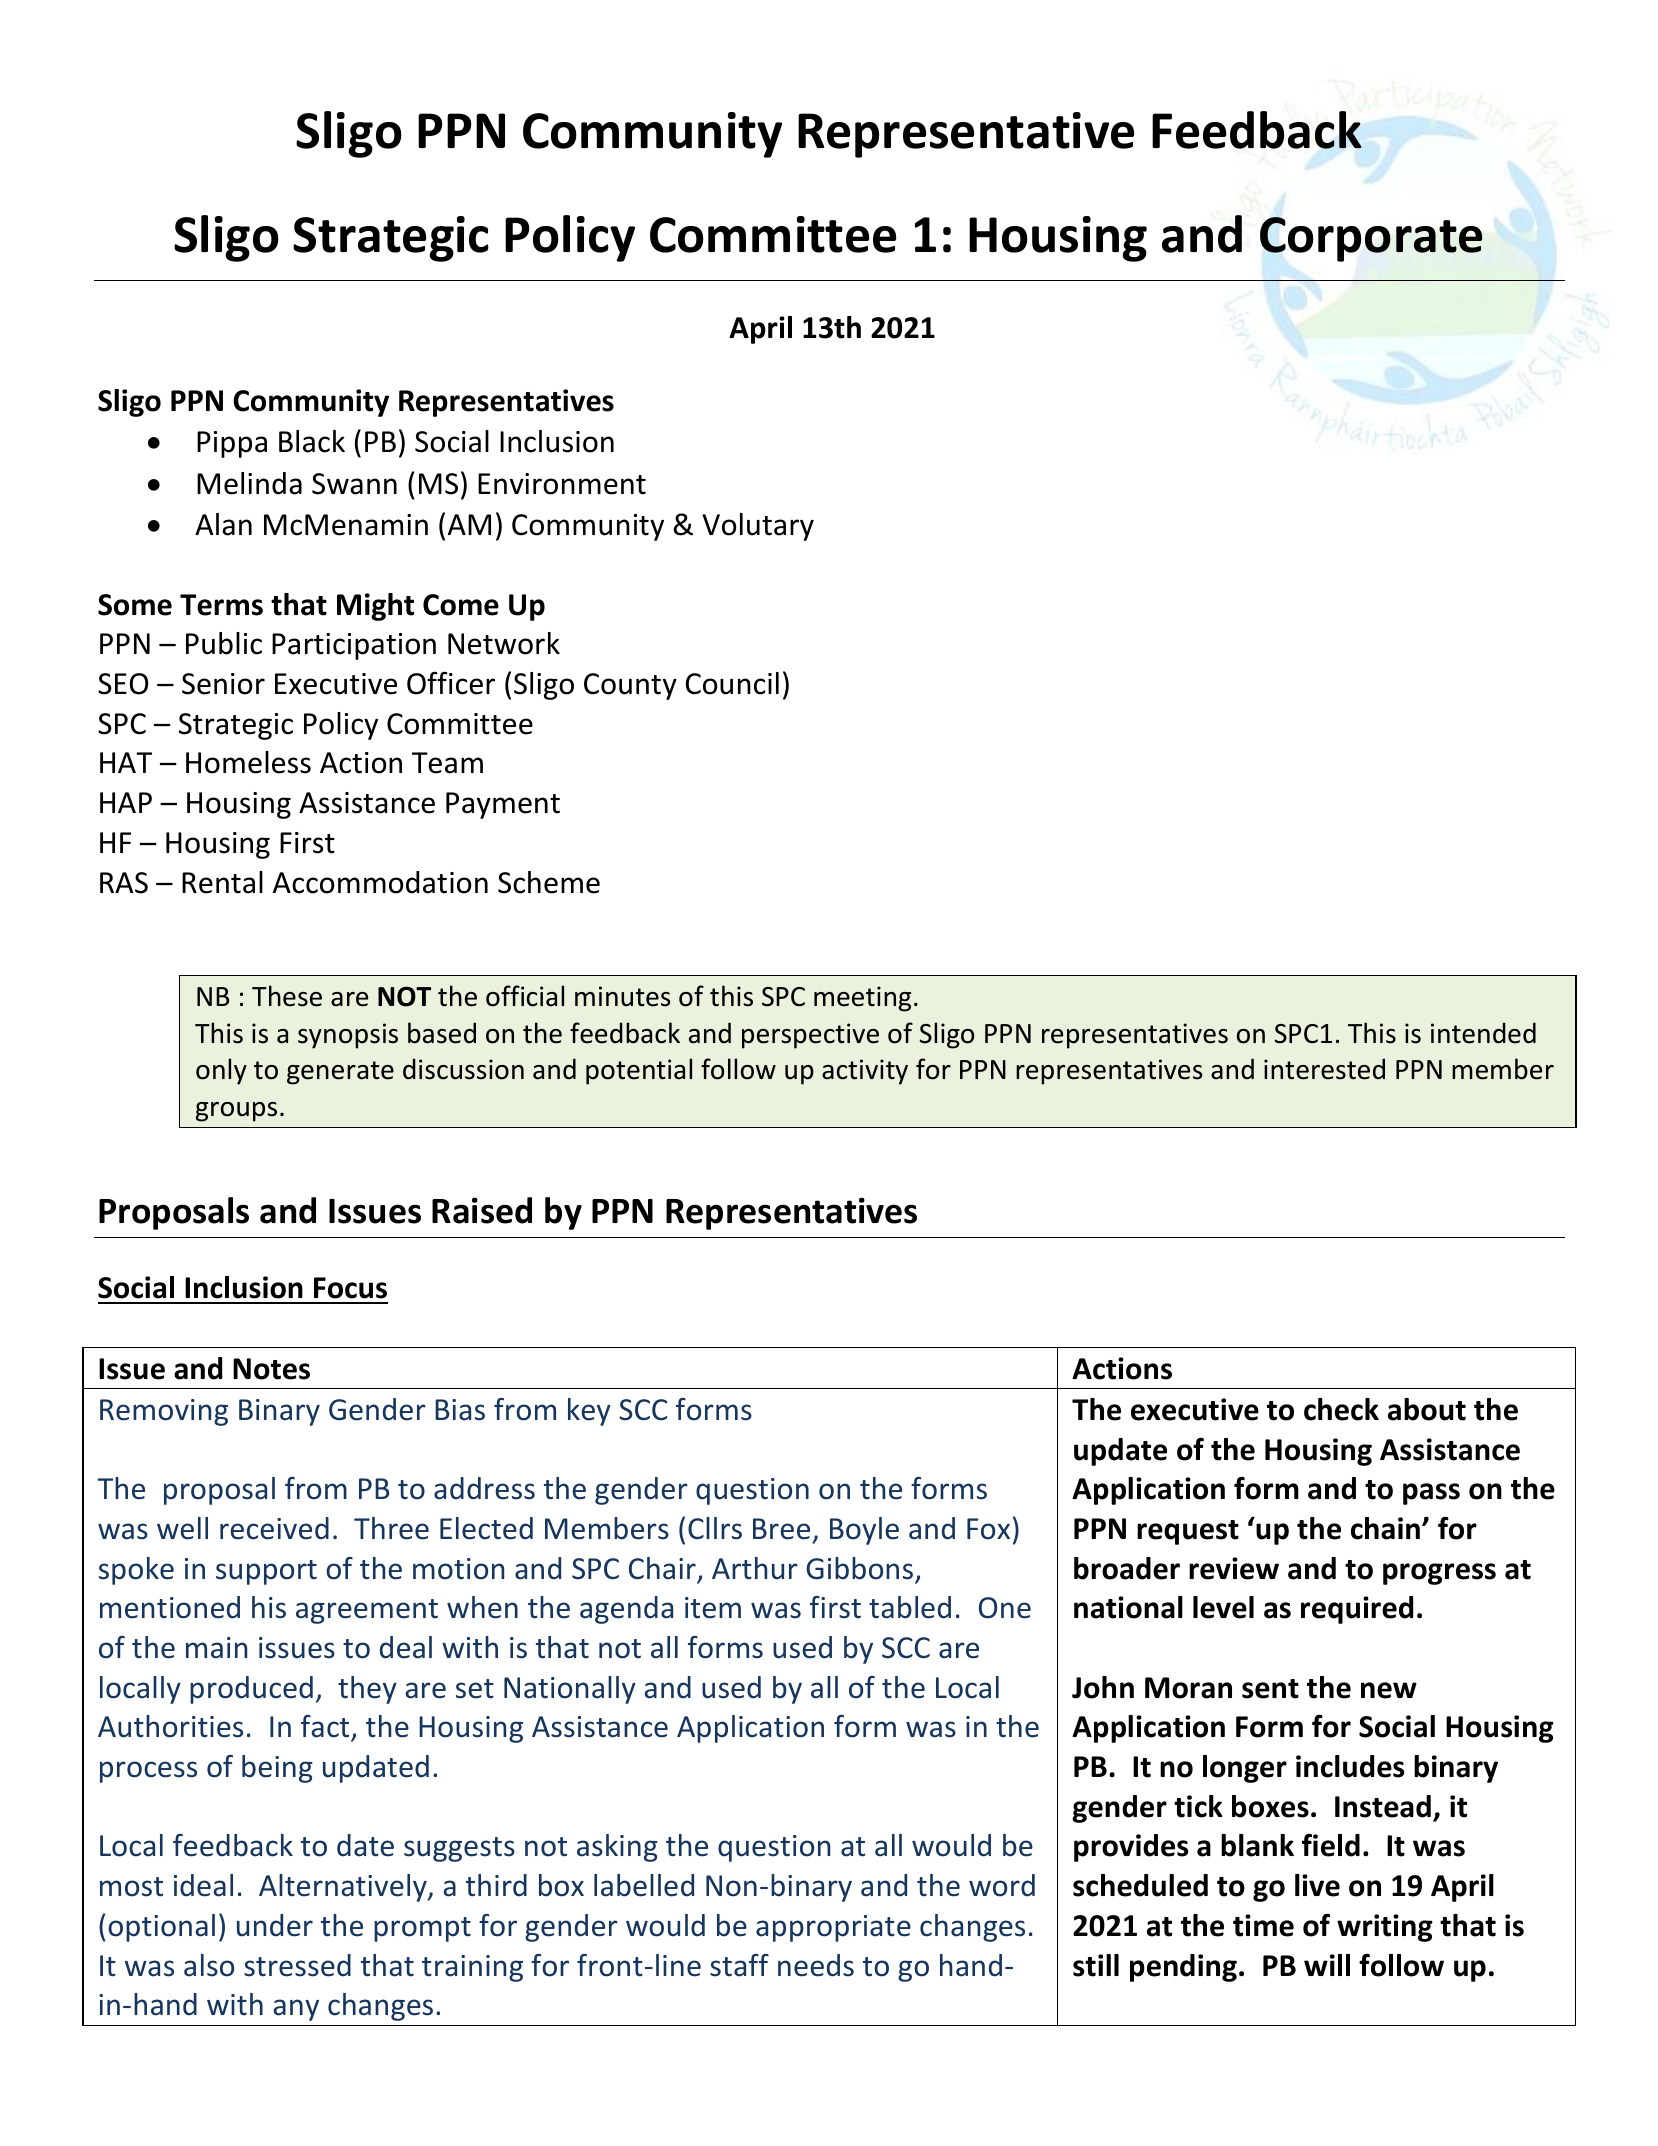 This screenshot has height=2146, width=1658. Describe the element at coordinates (312, 441) in the screenshot. I see `Black` at that location.
